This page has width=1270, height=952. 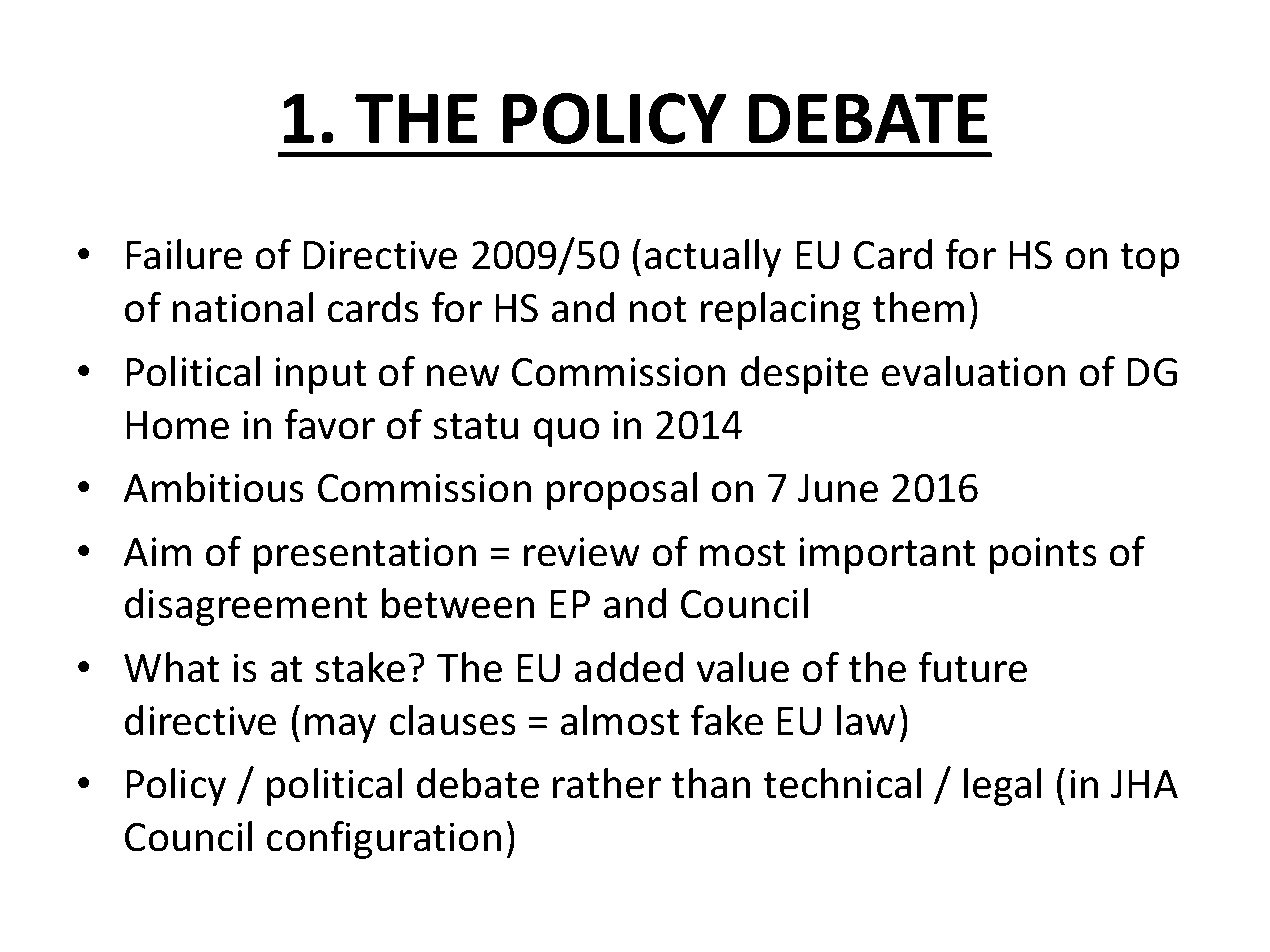 I want to click on configuration, so click(x=384, y=840).
